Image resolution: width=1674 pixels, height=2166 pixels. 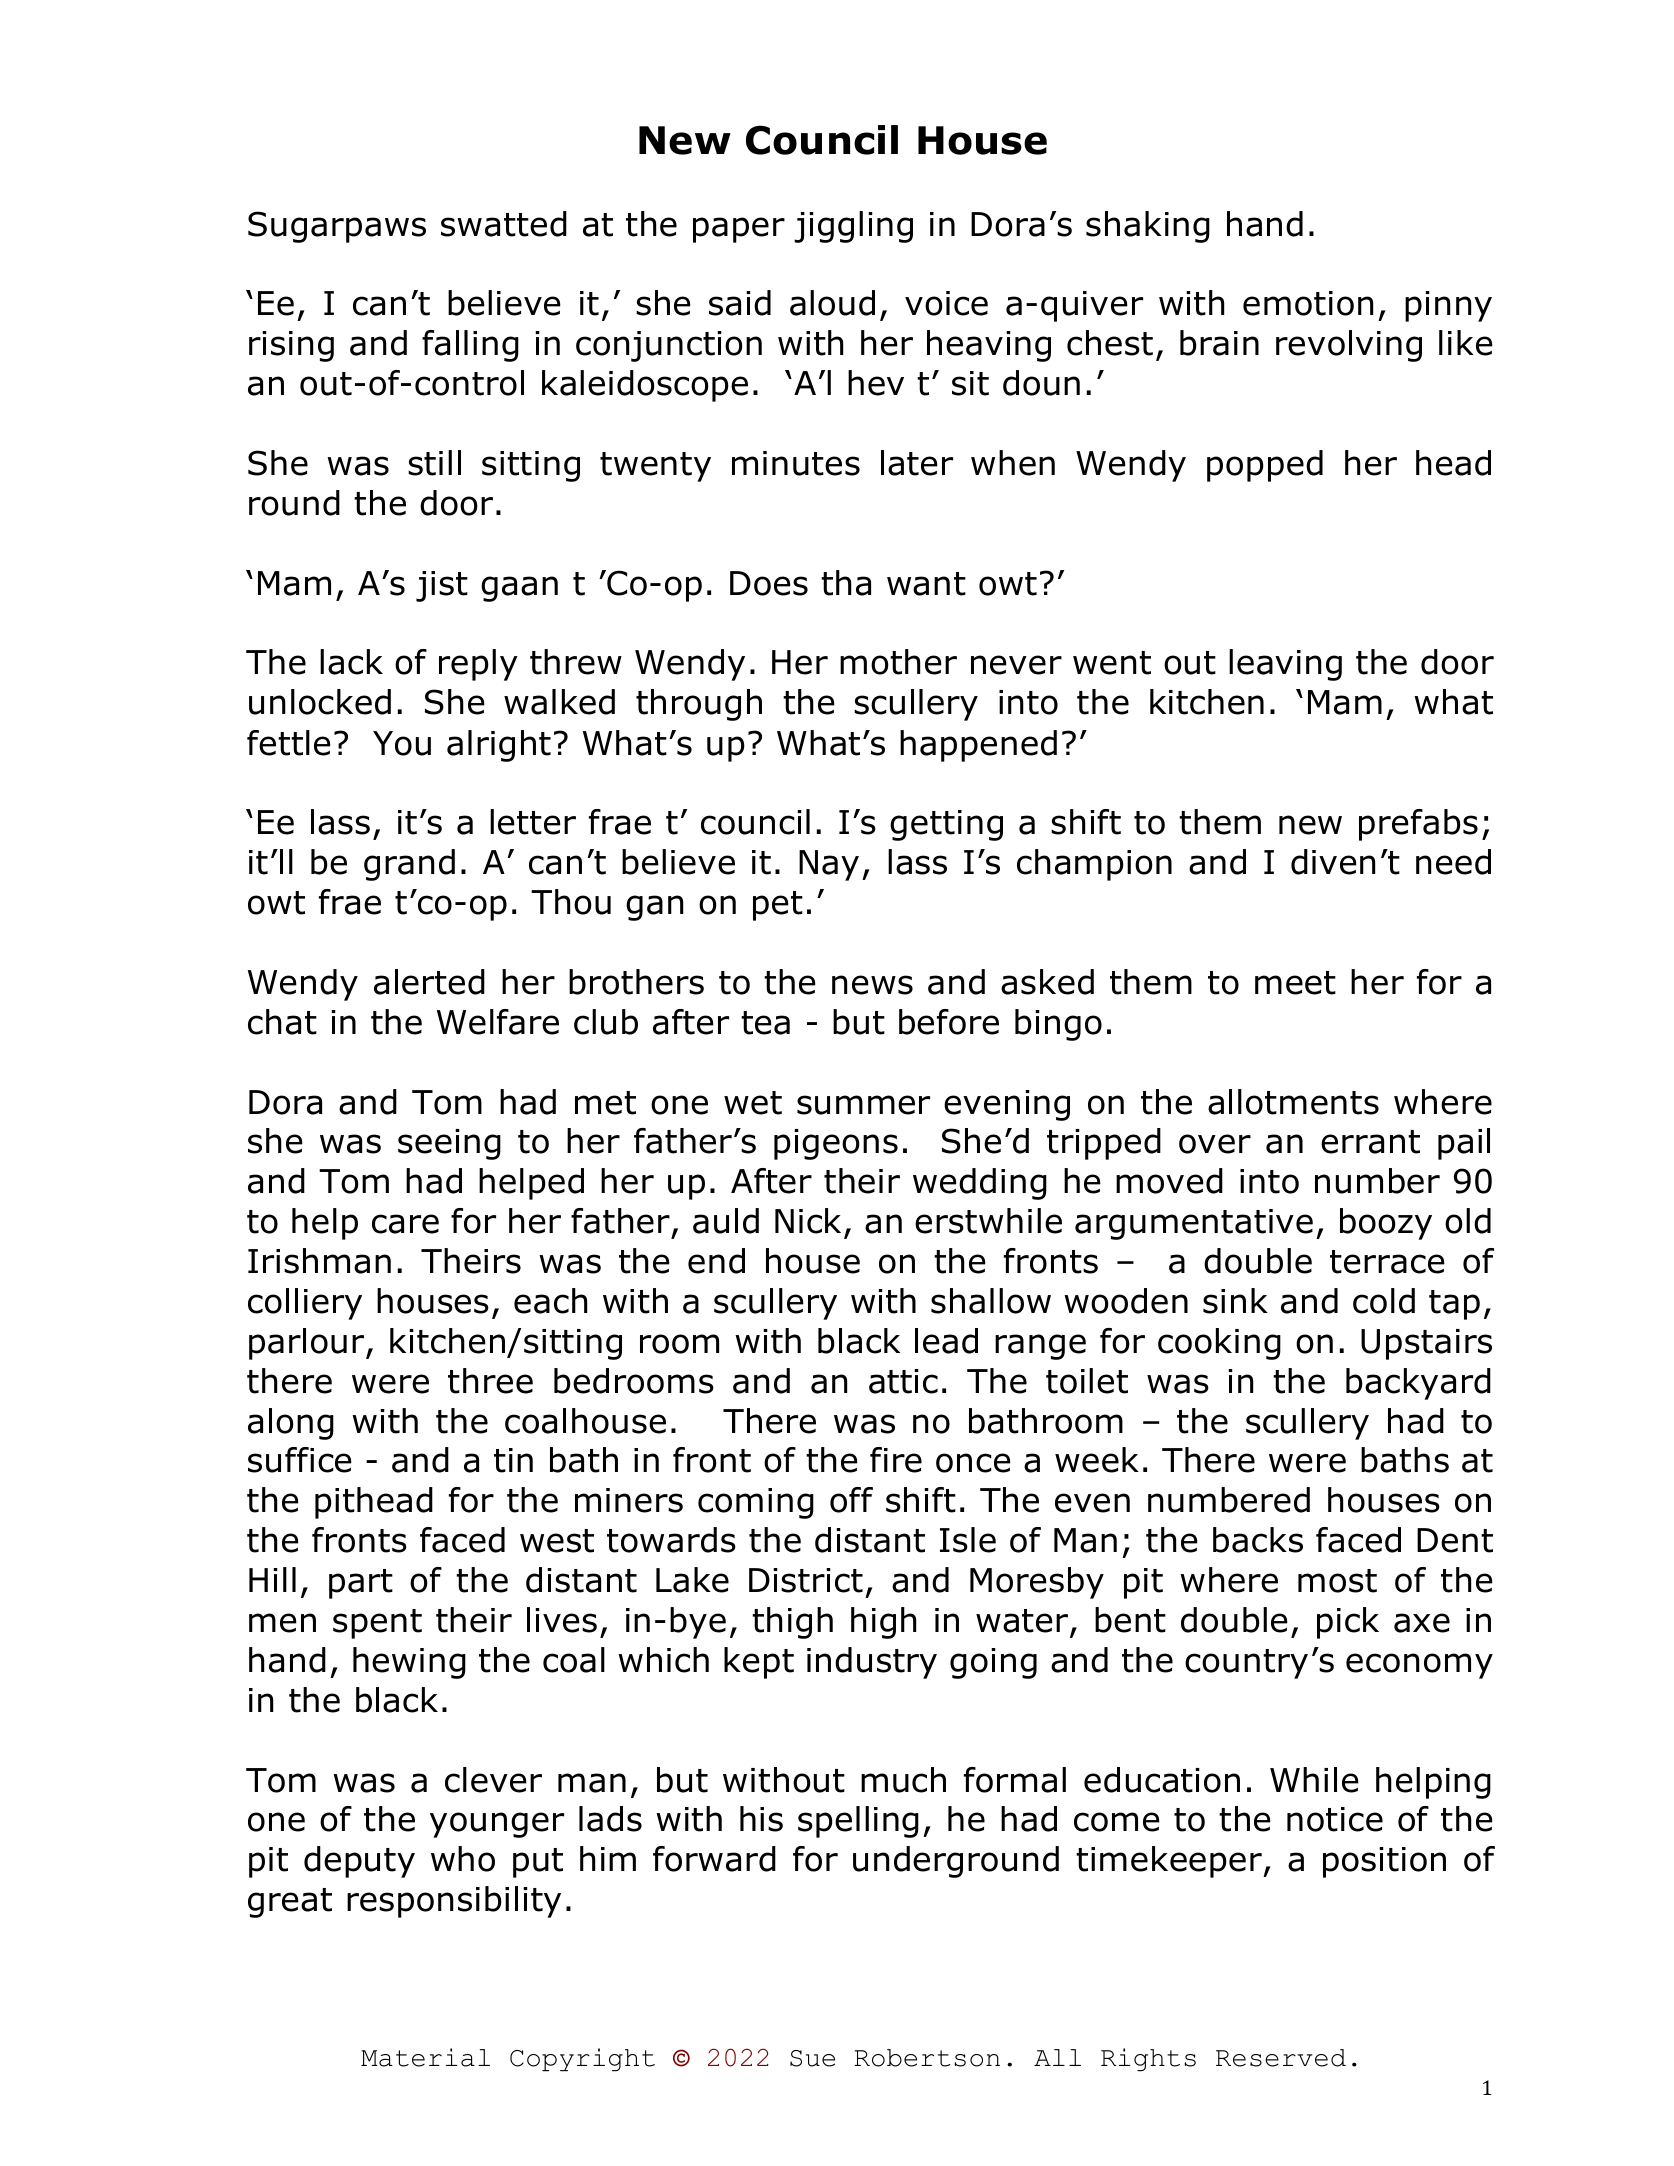 I want to click on aloud, so click(x=832, y=303).
